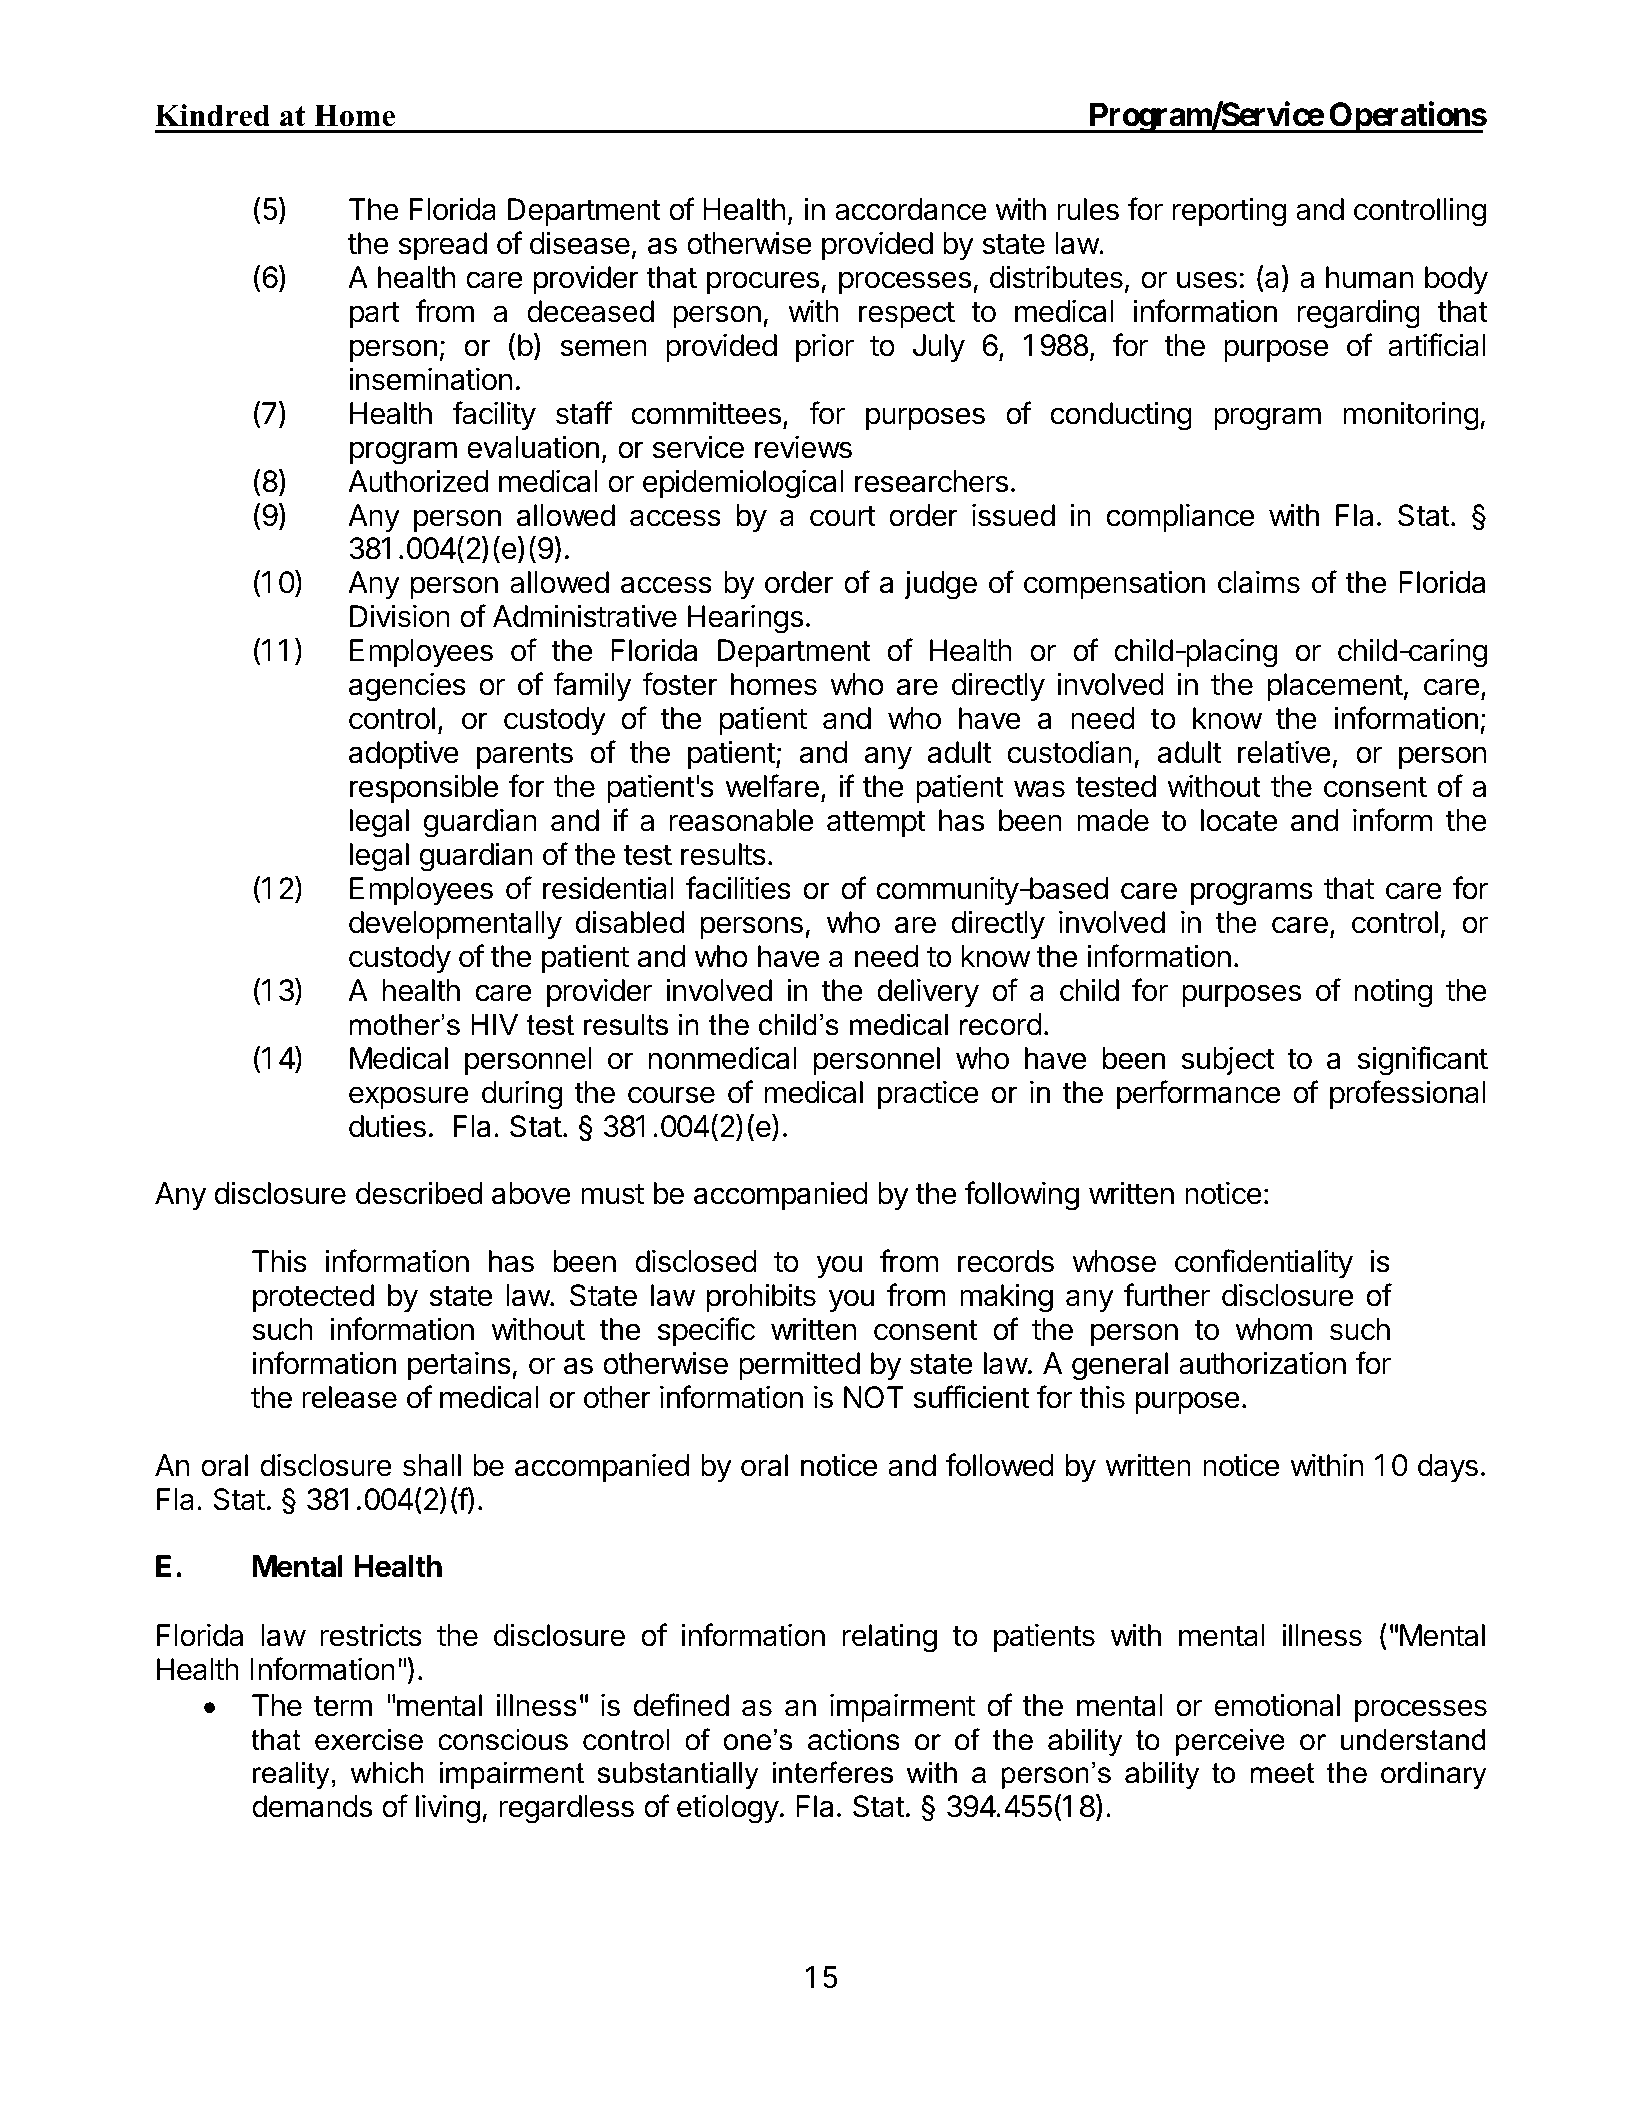 The height and width of the screenshot is (2125, 1642). I want to click on claims, so click(1259, 582).
